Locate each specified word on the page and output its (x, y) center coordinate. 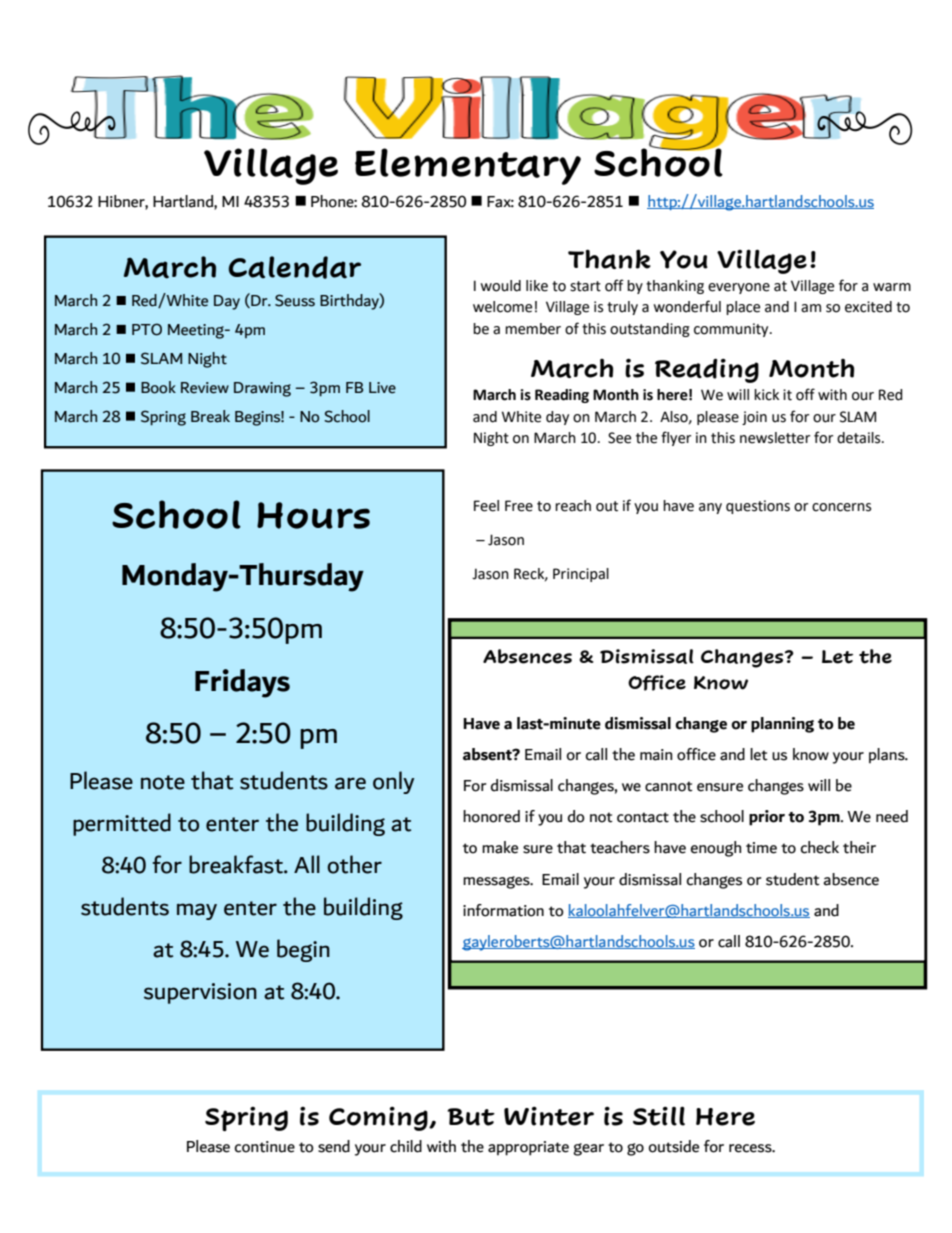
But (471, 1117)
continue (265, 1147)
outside (674, 1146)
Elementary (468, 166)
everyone (739, 288)
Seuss (295, 300)
